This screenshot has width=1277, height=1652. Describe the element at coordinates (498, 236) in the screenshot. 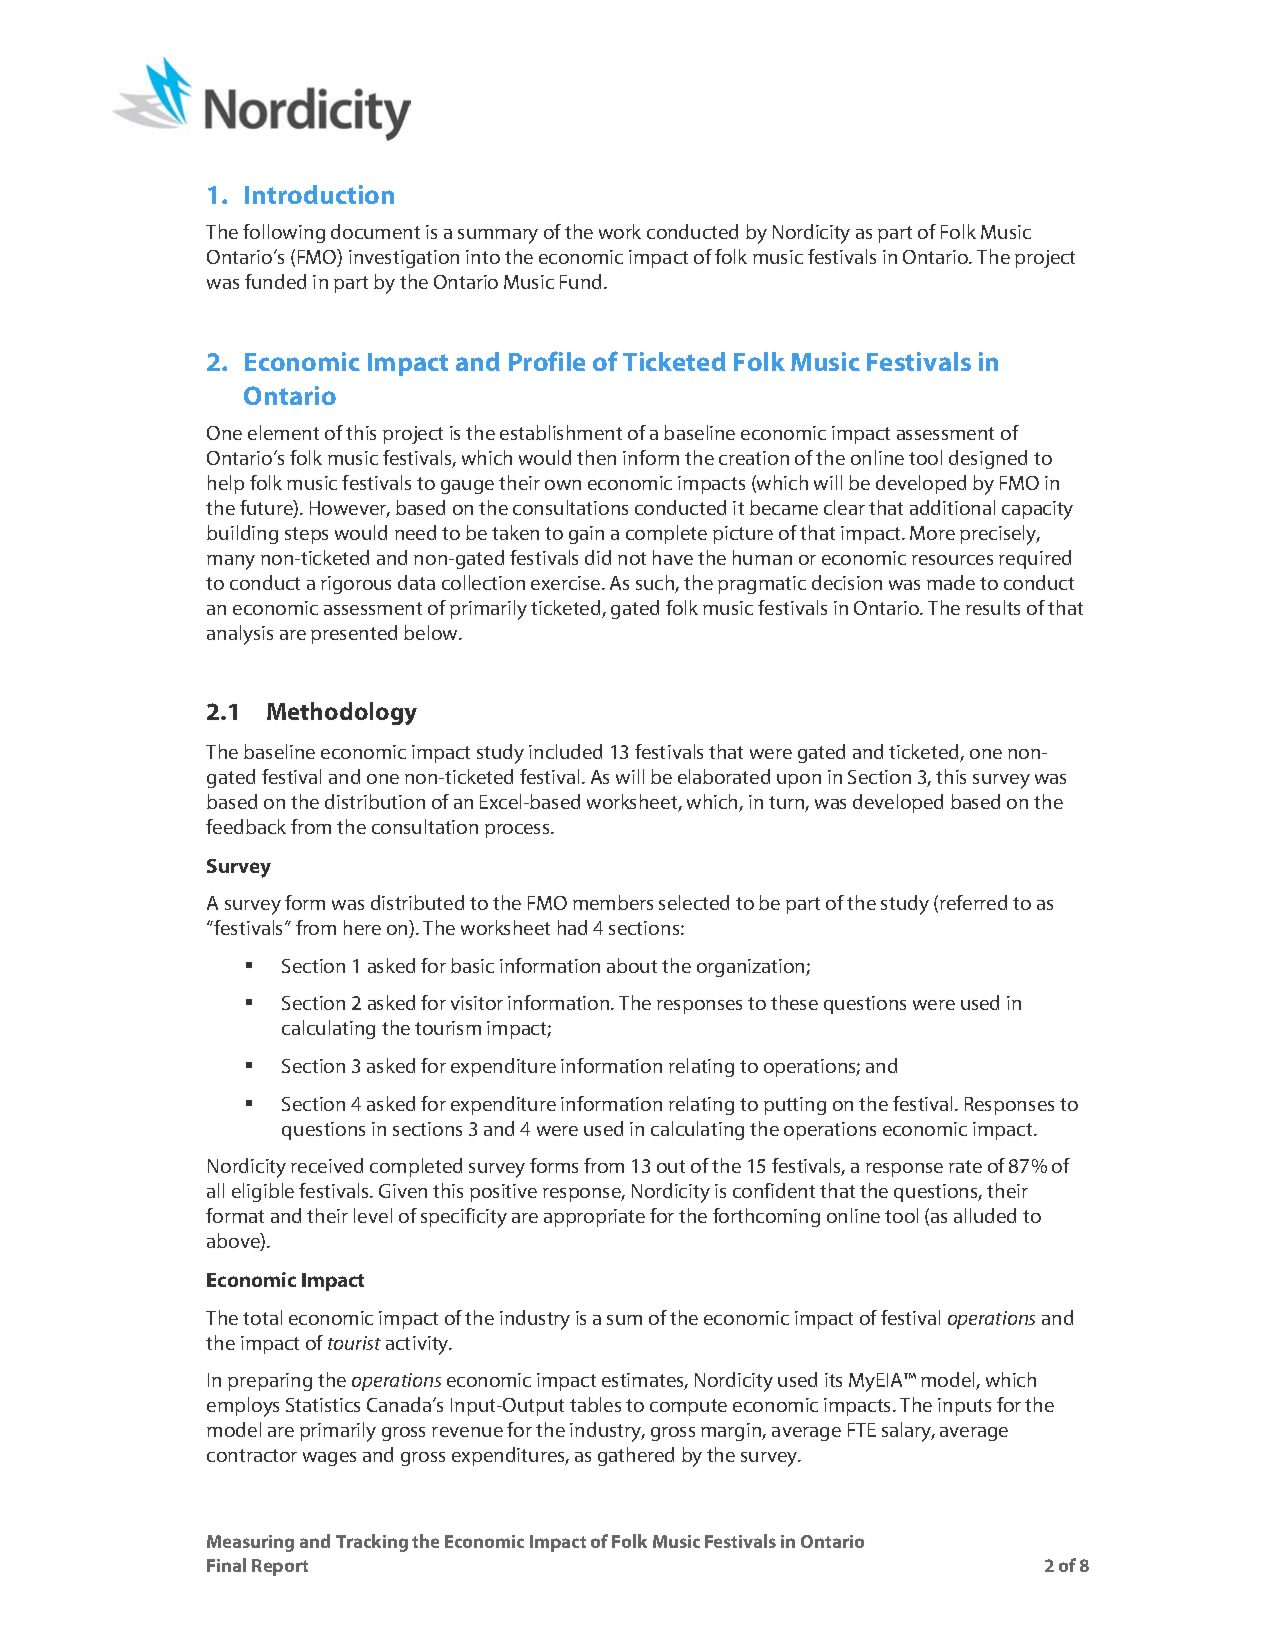

I see `summary` at that location.
